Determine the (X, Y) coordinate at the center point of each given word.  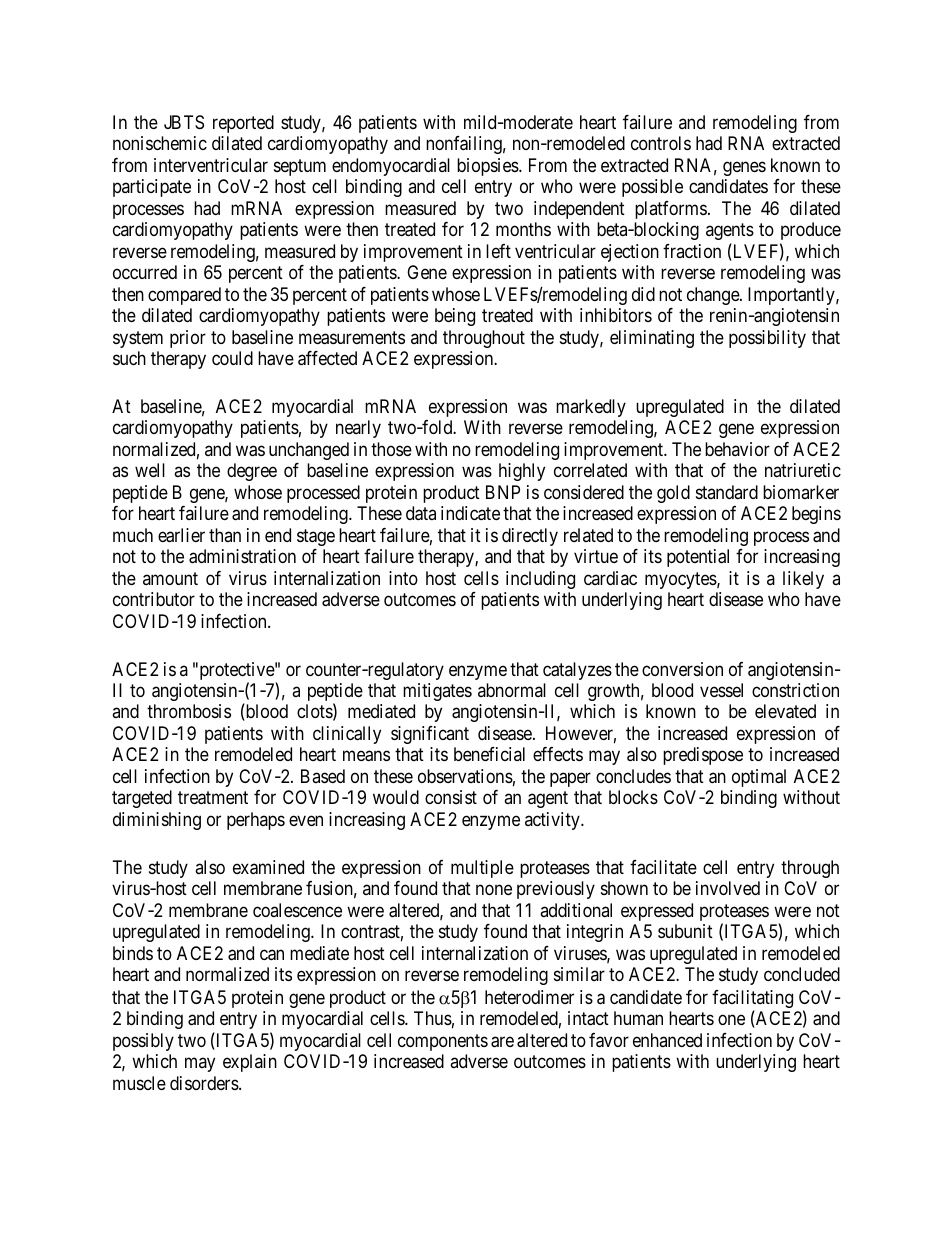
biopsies (488, 167)
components (443, 1042)
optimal (759, 778)
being (455, 317)
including (540, 580)
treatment (213, 798)
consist (451, 797)
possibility (767, 339)
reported (243, 124)
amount (170, 578)
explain (250, 1063)
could (232, 358)
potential (698, 558)
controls (661, 143)
